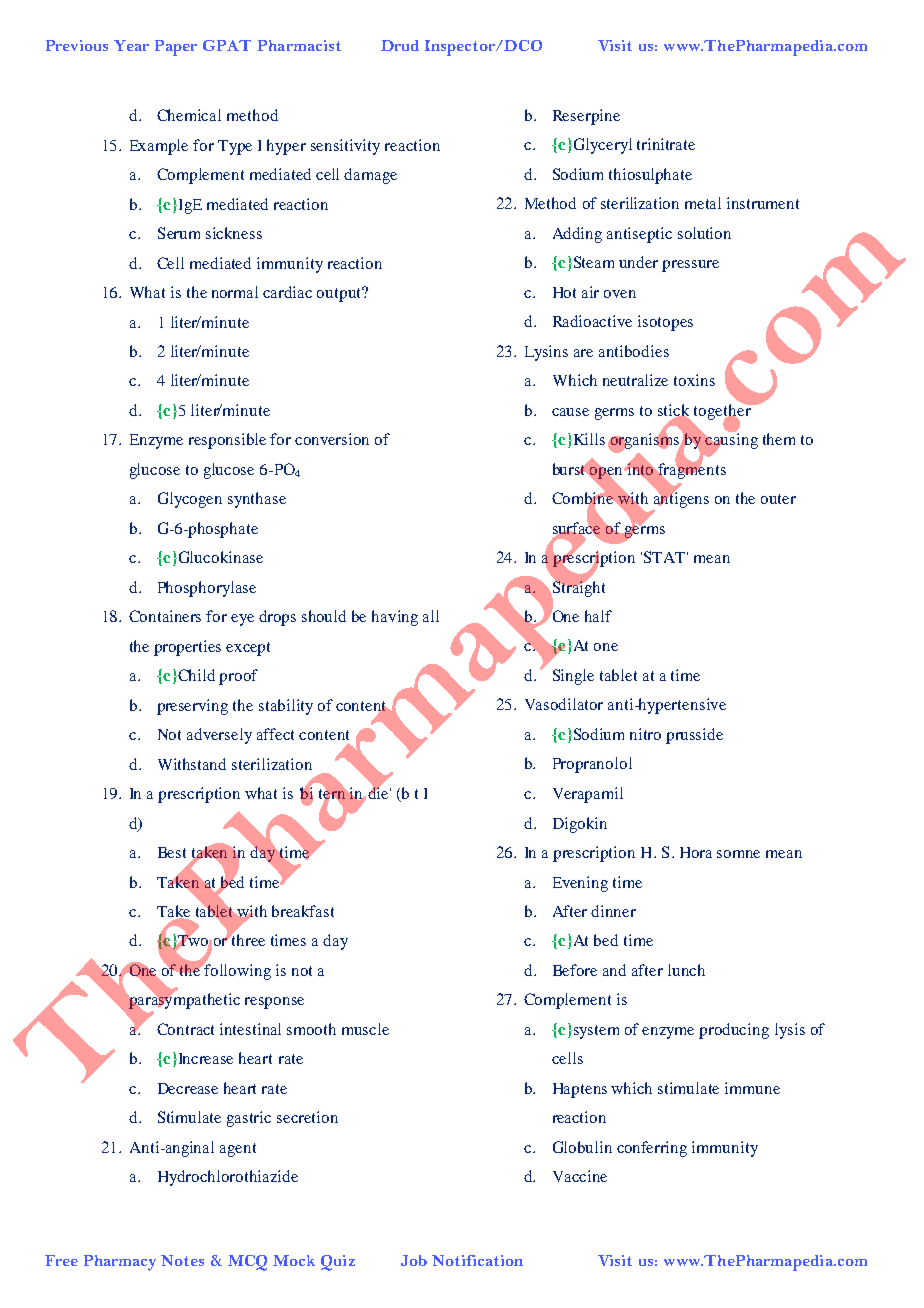  I want to click on breakfast, so click(303, 911).
